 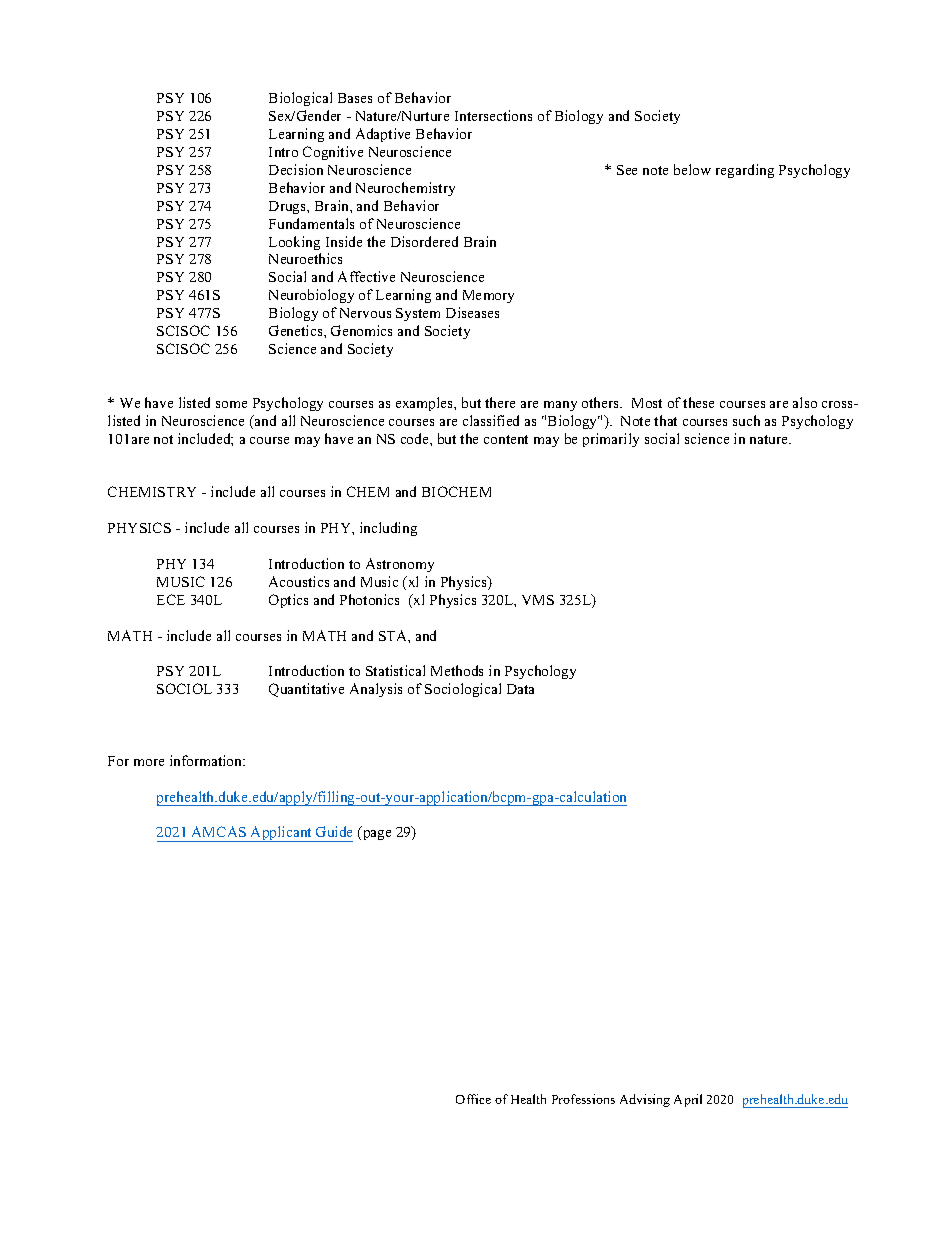 I want to click on regarding, so click(x=745, y=171).
